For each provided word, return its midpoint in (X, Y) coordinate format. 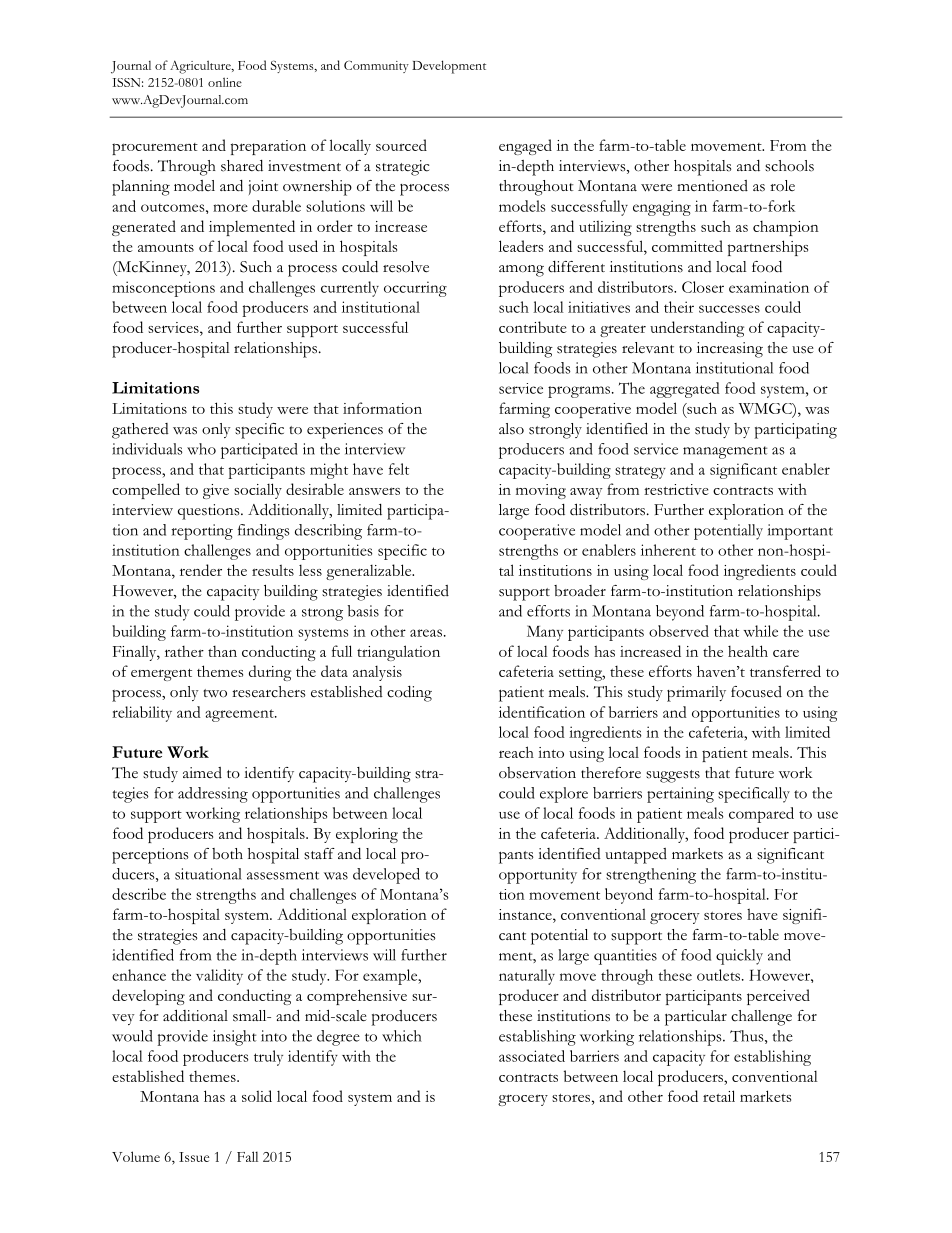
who (201, 449)
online (225, 82)
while (760, 631)
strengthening (651, 876)
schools (789, 166)
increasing (730, 350)
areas (426, 633)
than (222, 651)
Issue (194, 1157)
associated (532, 1056)
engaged (525, 147)
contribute (533, 327)
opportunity (538, 876)
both (227, 854)
